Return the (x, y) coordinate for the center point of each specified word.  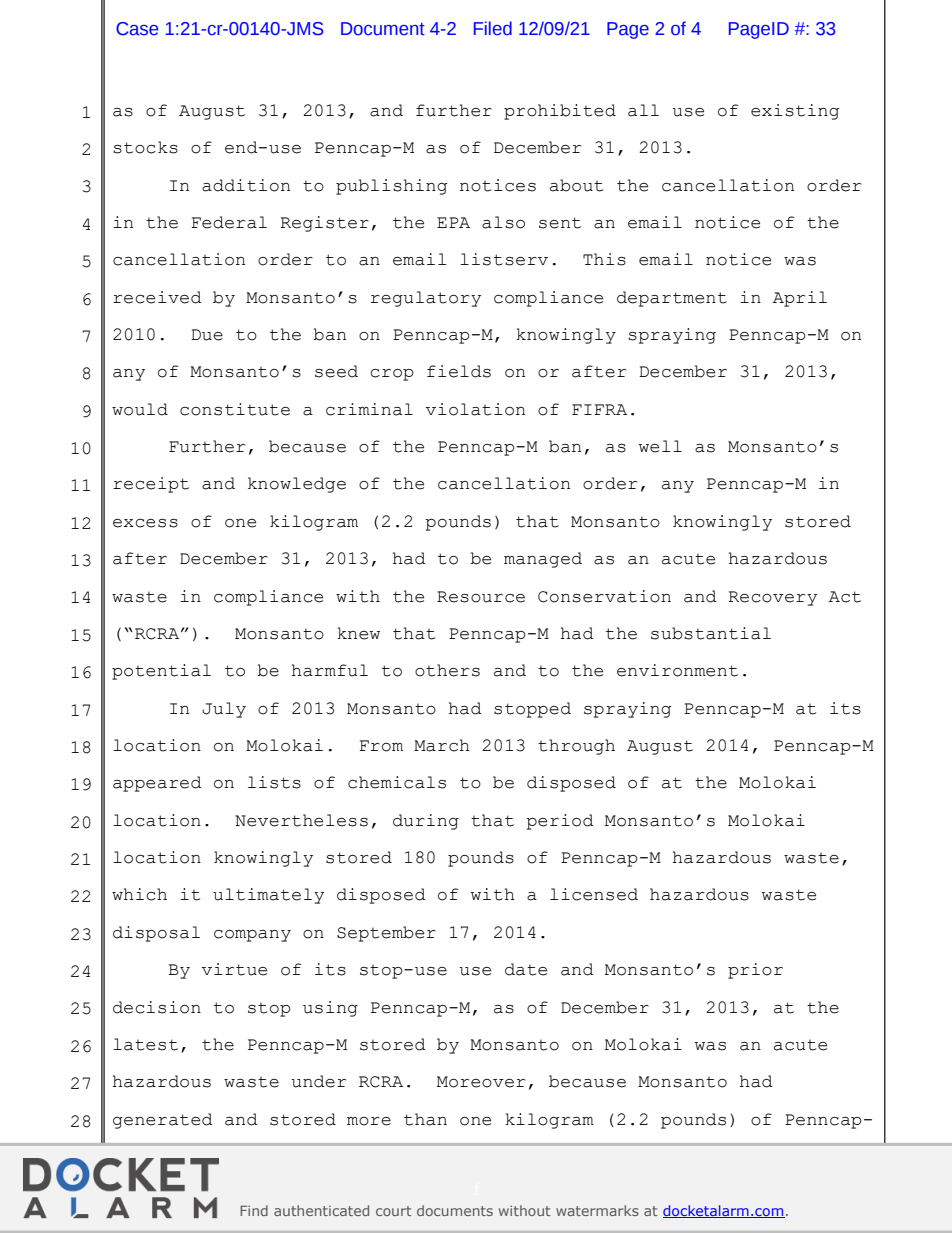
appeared (157, 784)
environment (677, 670)
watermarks (597, 1210)
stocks (145, 147)
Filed (493, 28)
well (660, 446)
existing (795, 112)
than (425, 1119)
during (426, 822)
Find (254, 1210)
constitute (235, 409)
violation (475, 409)
